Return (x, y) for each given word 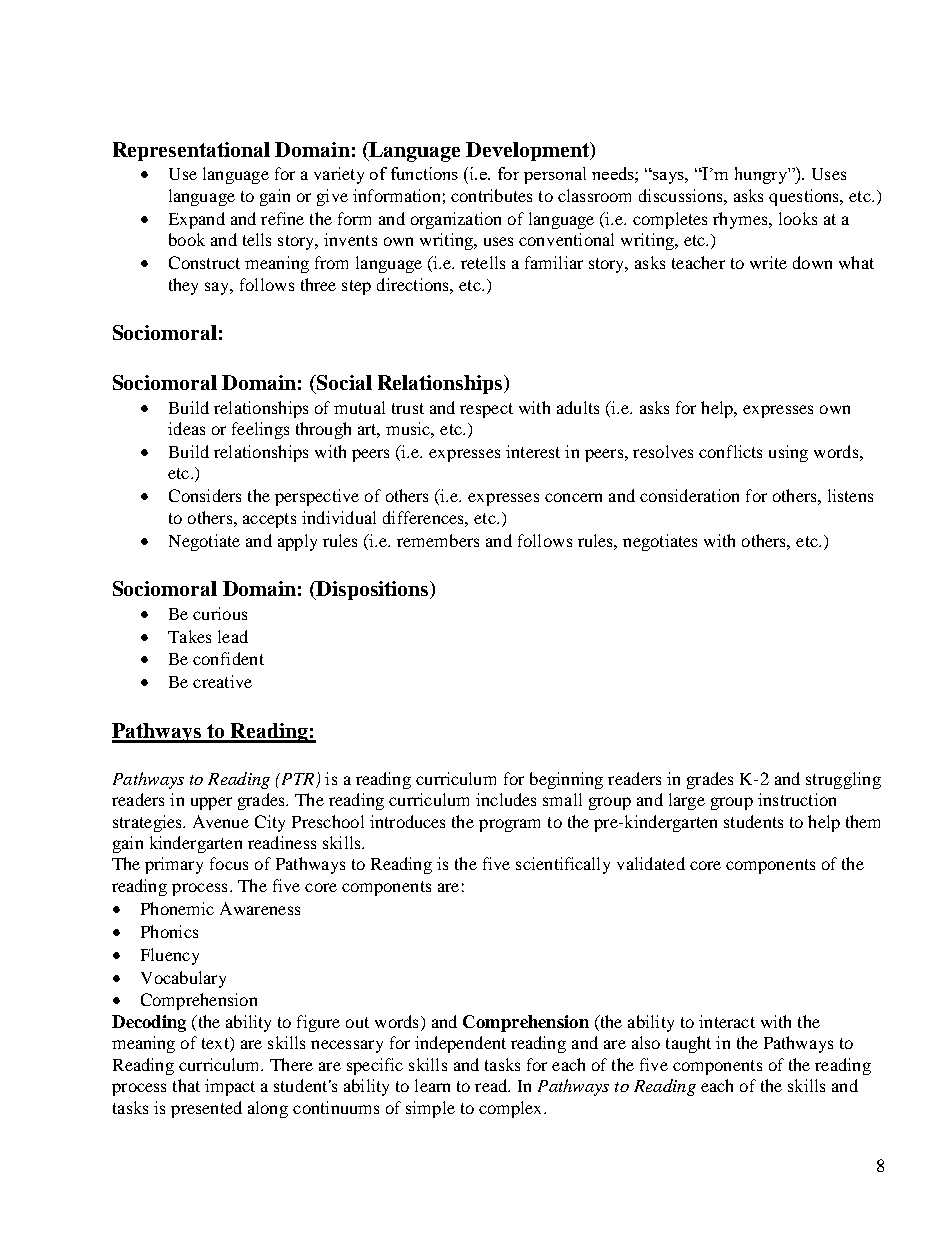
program (509, 825)
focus (229, 863)
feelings (260, 430)
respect (486, 410)
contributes (491, 195)
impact (230, 1087)
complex (512, 1109)
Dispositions (372, 590)
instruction (797, 799)
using (788, 453)
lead (233, 636)
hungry (762, 175)
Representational (191, 151)
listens (850, 495)
